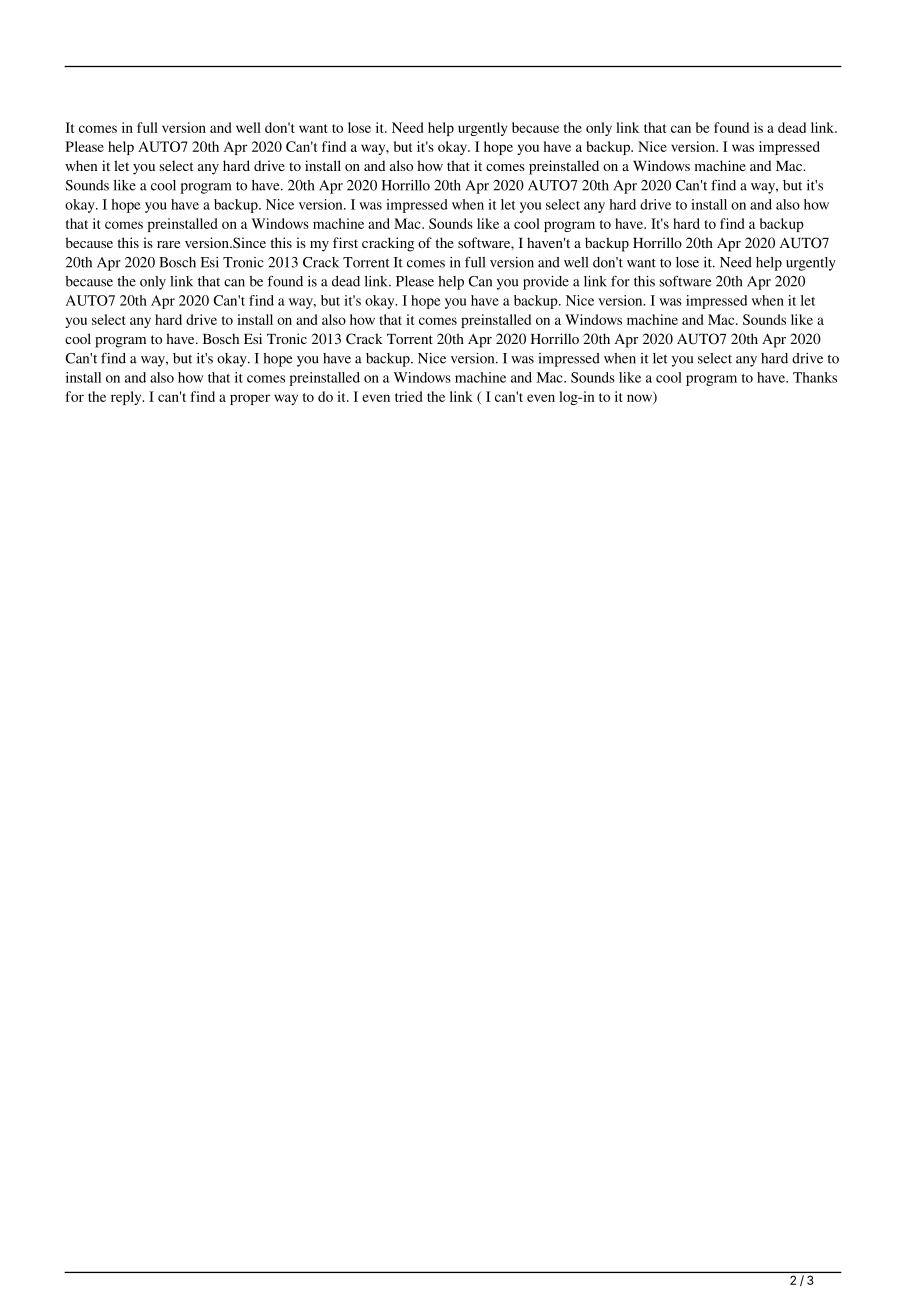 This page has width=906, height=1316. What do you see at coordinates (250, 399) in the page?
I see `proper` at bounding box center [250, 399].
